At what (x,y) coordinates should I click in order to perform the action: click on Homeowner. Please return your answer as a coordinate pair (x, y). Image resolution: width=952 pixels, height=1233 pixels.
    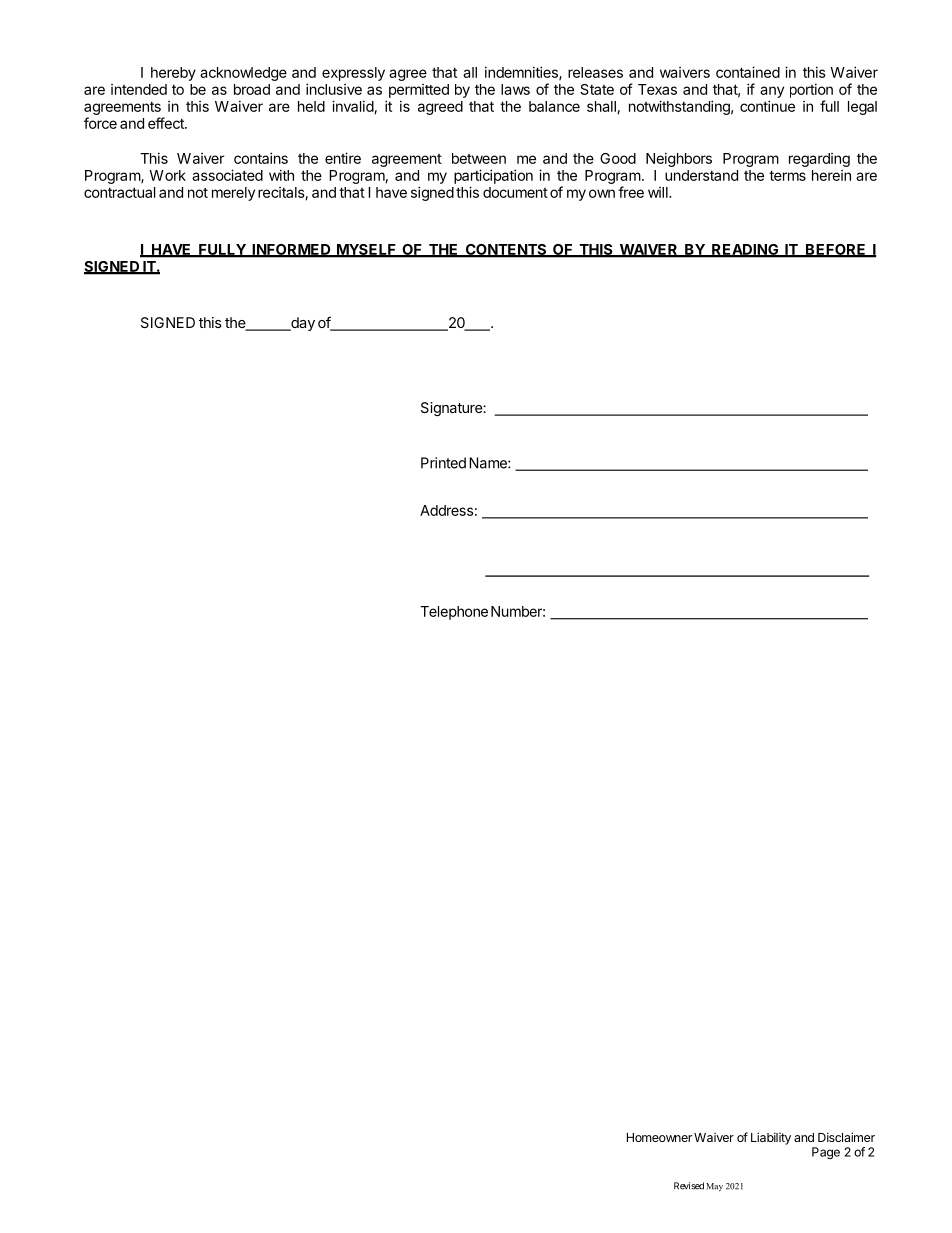
    Looking at the image, I should click on (659, 1137).
